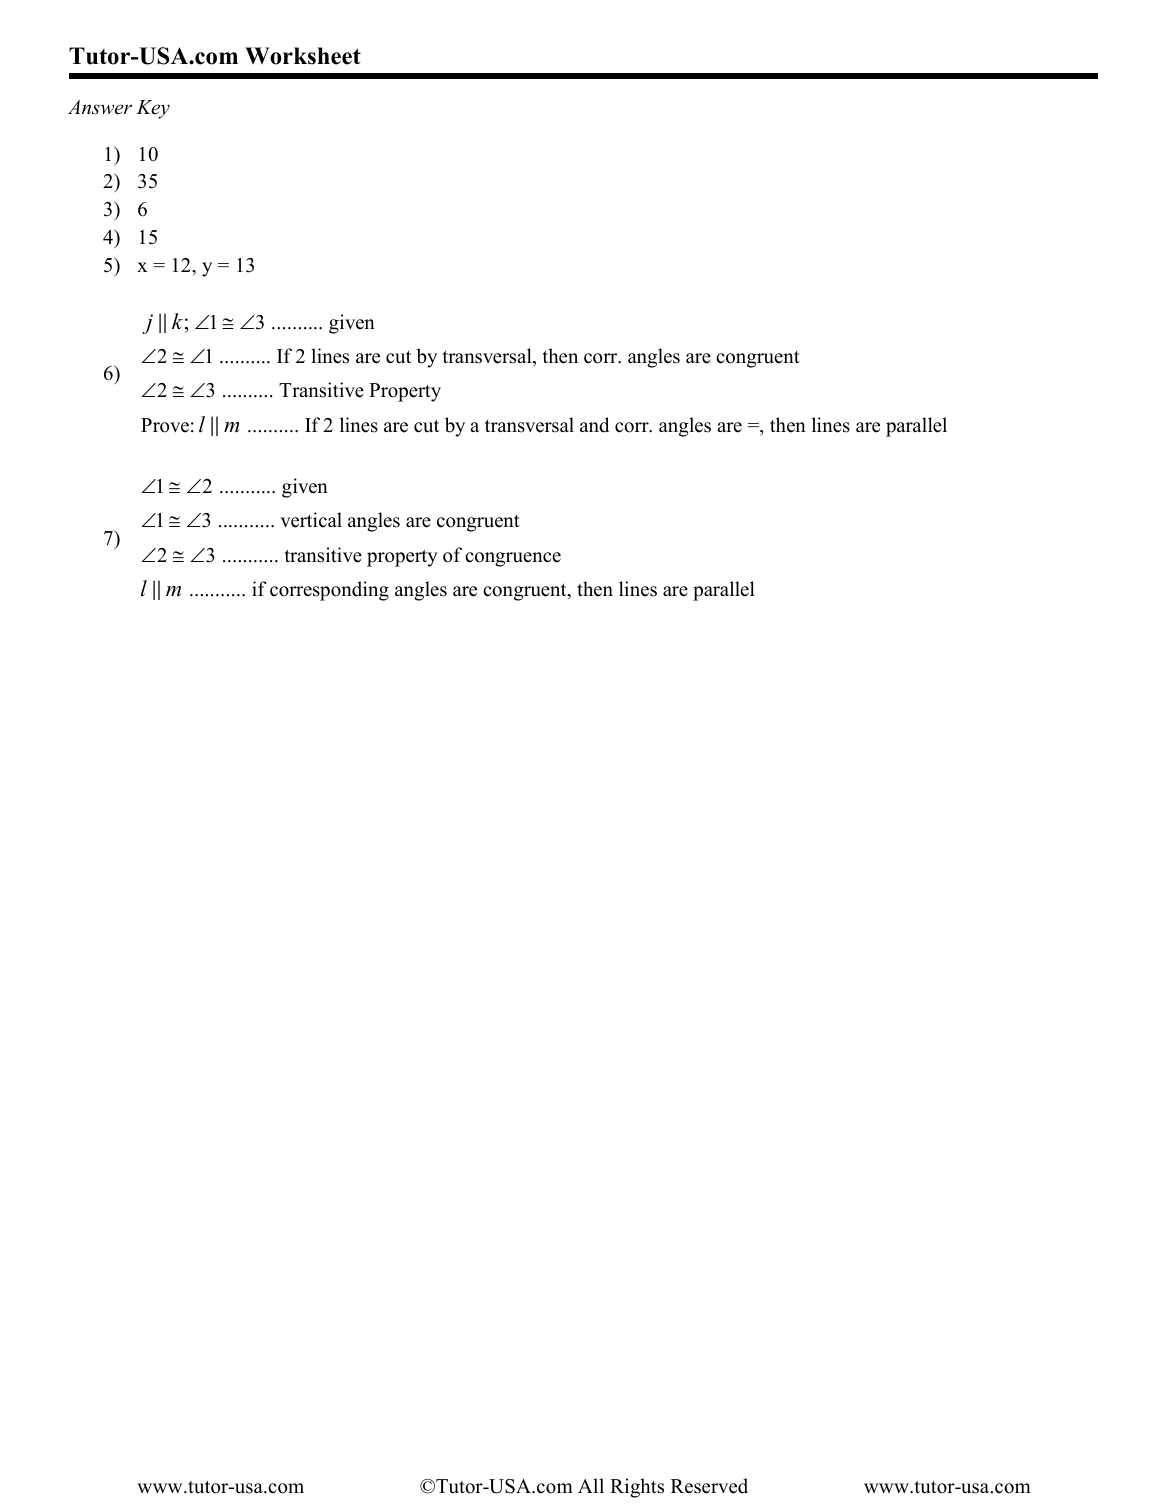  I want to click on Answer, so click(100, 107).
